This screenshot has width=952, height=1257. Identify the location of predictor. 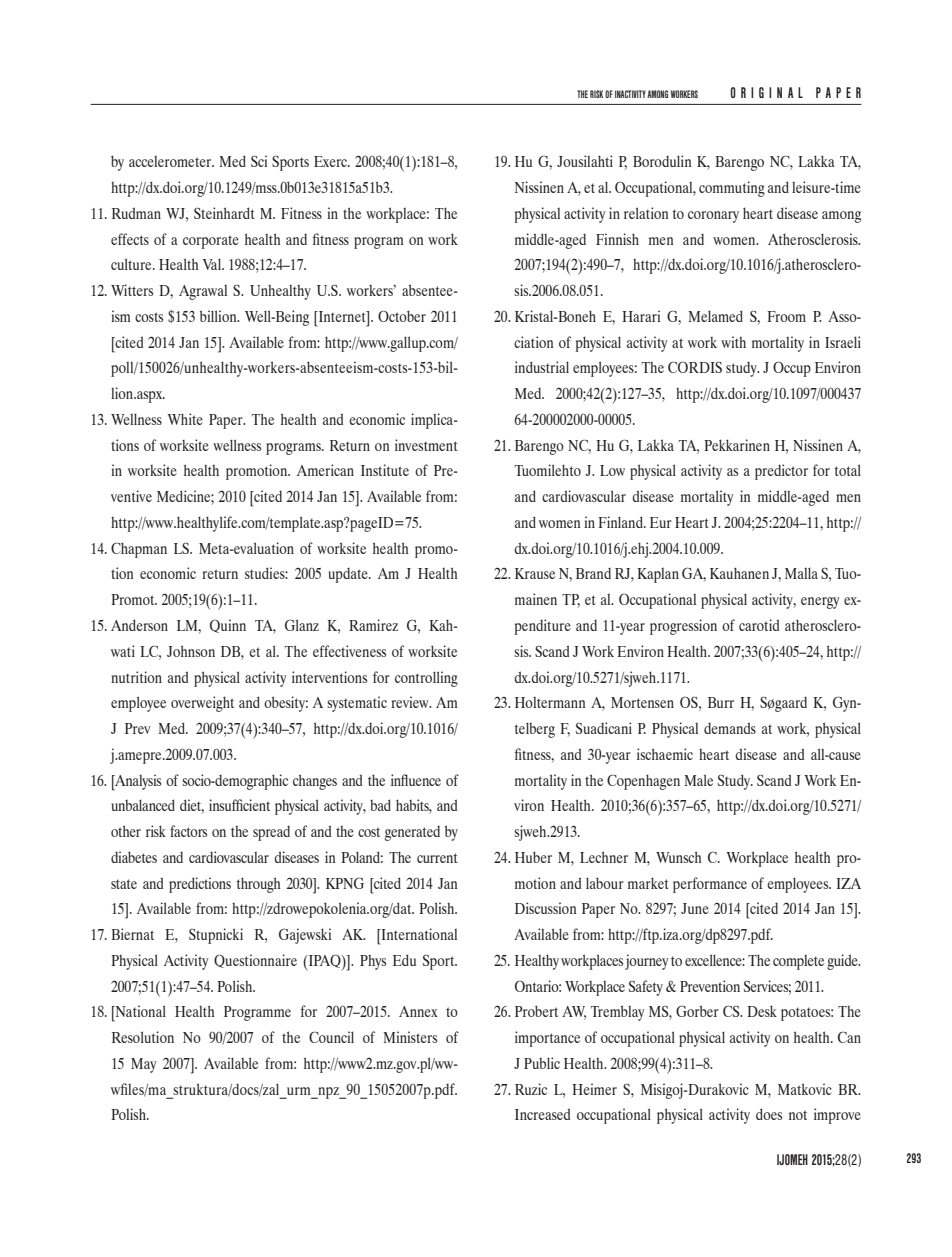
(781, 472).
